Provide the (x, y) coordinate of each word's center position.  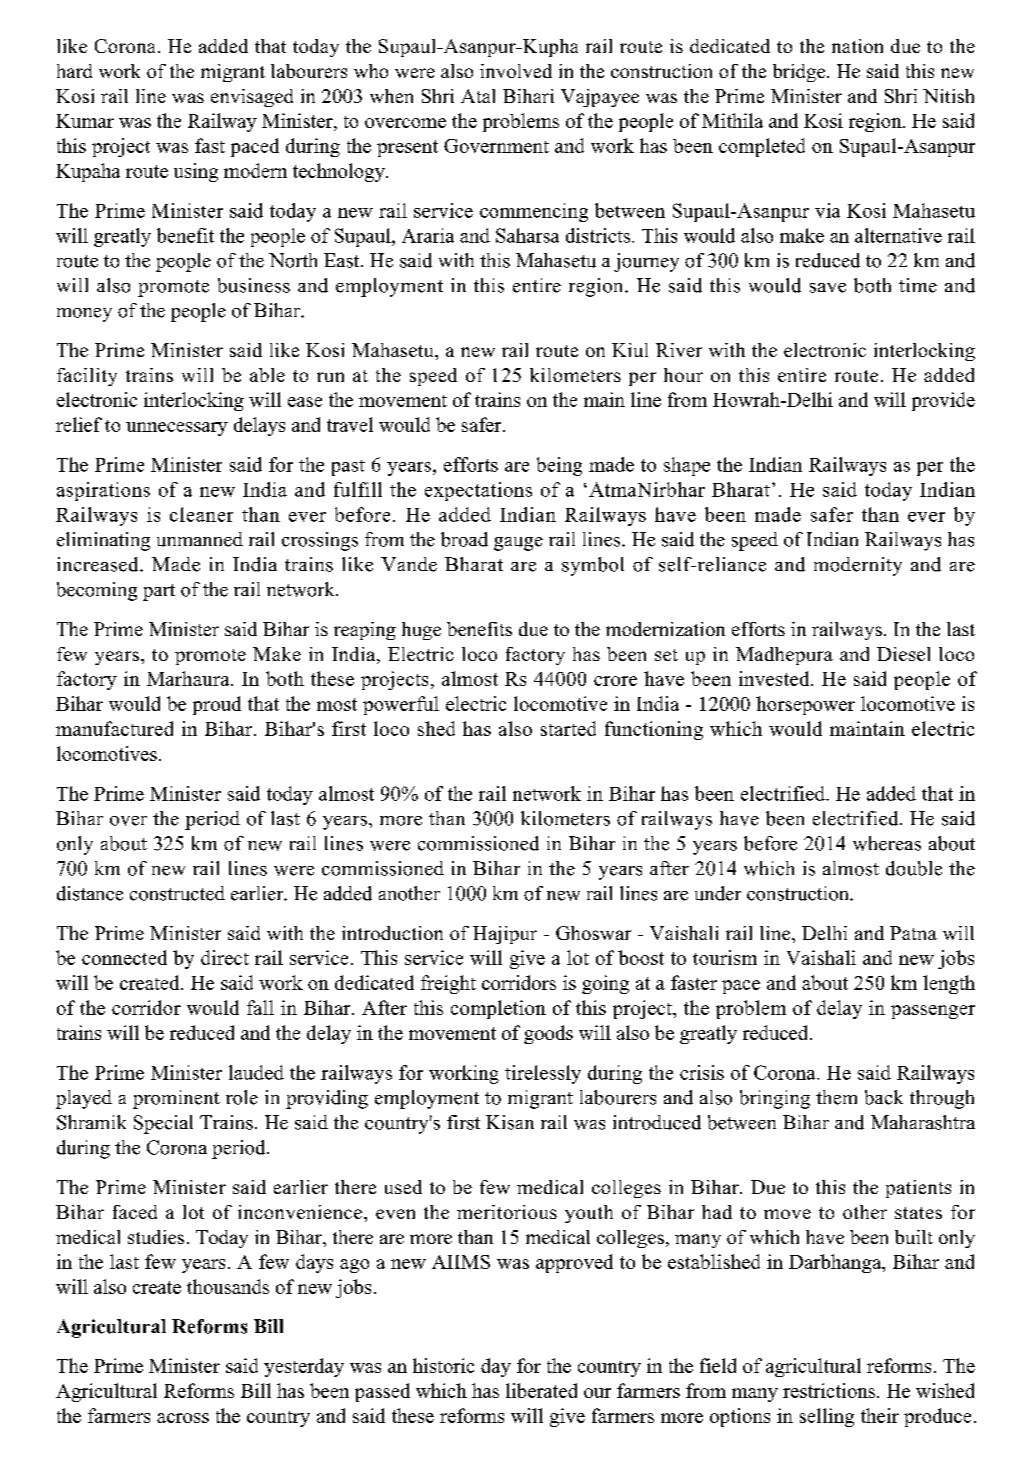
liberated (541, 1390)
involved (516, 71)
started (568, 728)
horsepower (805, 705)
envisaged (252, 98)
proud (217, 705)
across (183, 1418)
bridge (800, 73)
